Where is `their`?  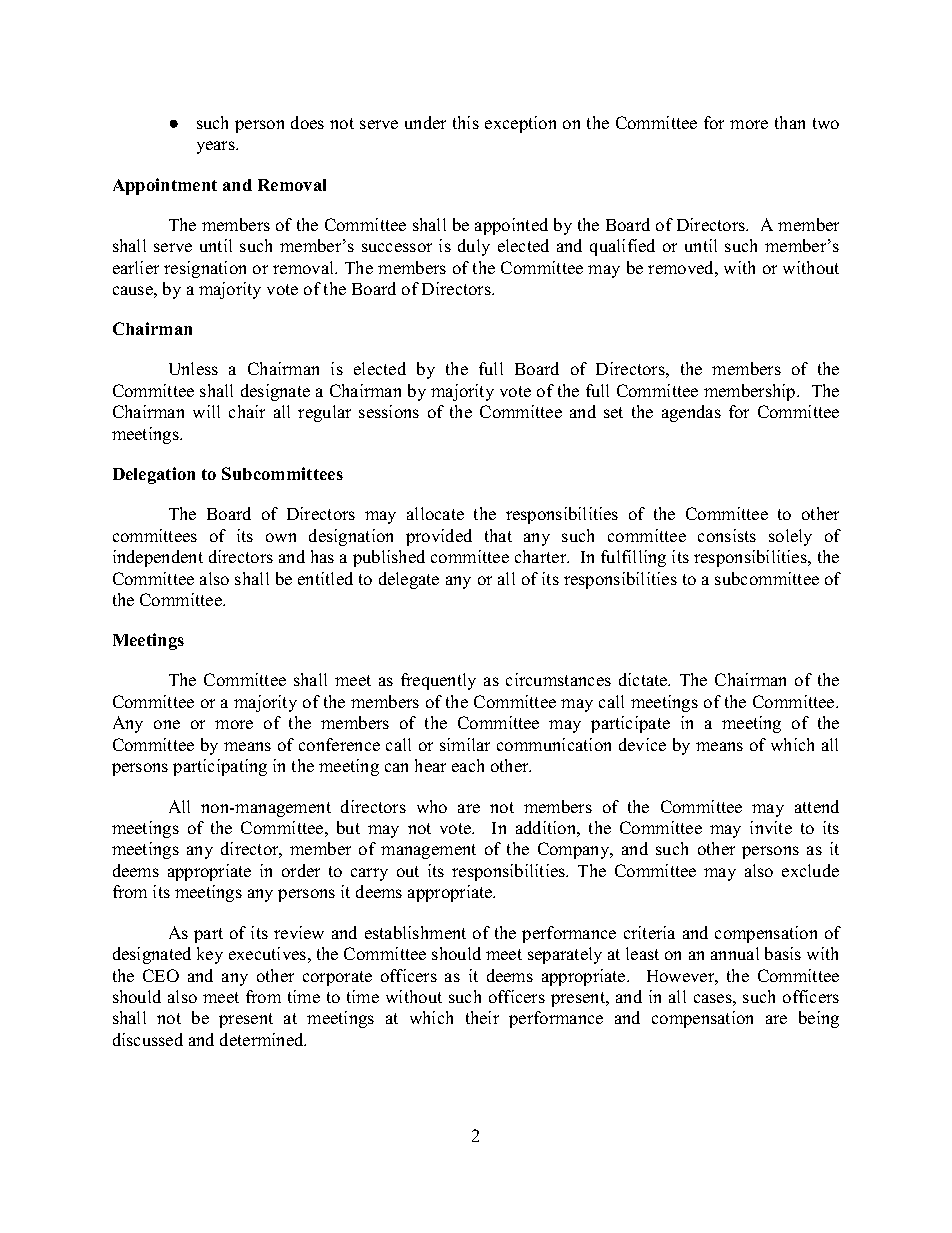 their is located at coordinates (482, 1017).
